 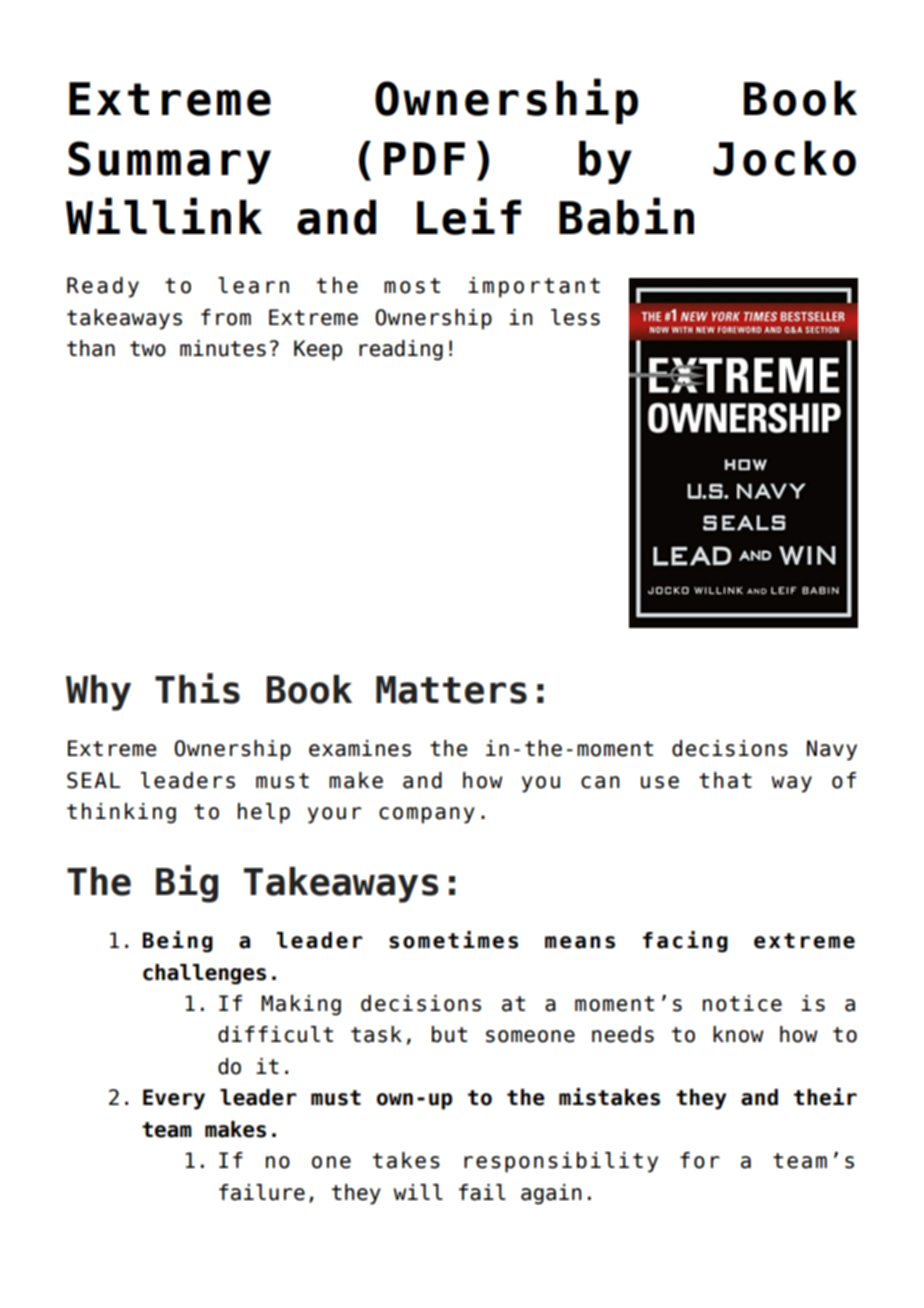 I want to click on Summary, so click(x=169, y=162).
